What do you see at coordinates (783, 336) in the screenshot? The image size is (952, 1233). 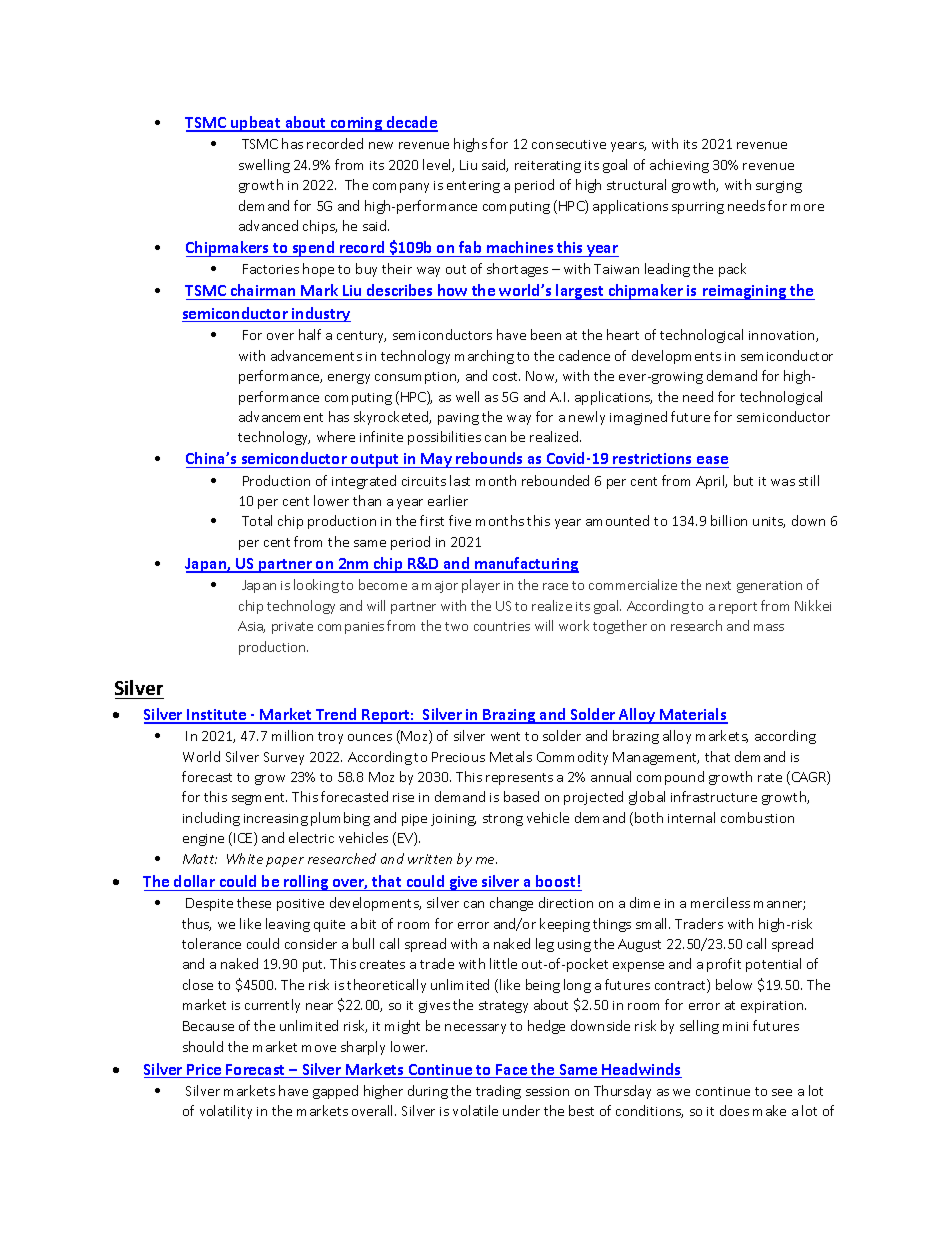 I see `innovation` at bounding box center [783, 336].
